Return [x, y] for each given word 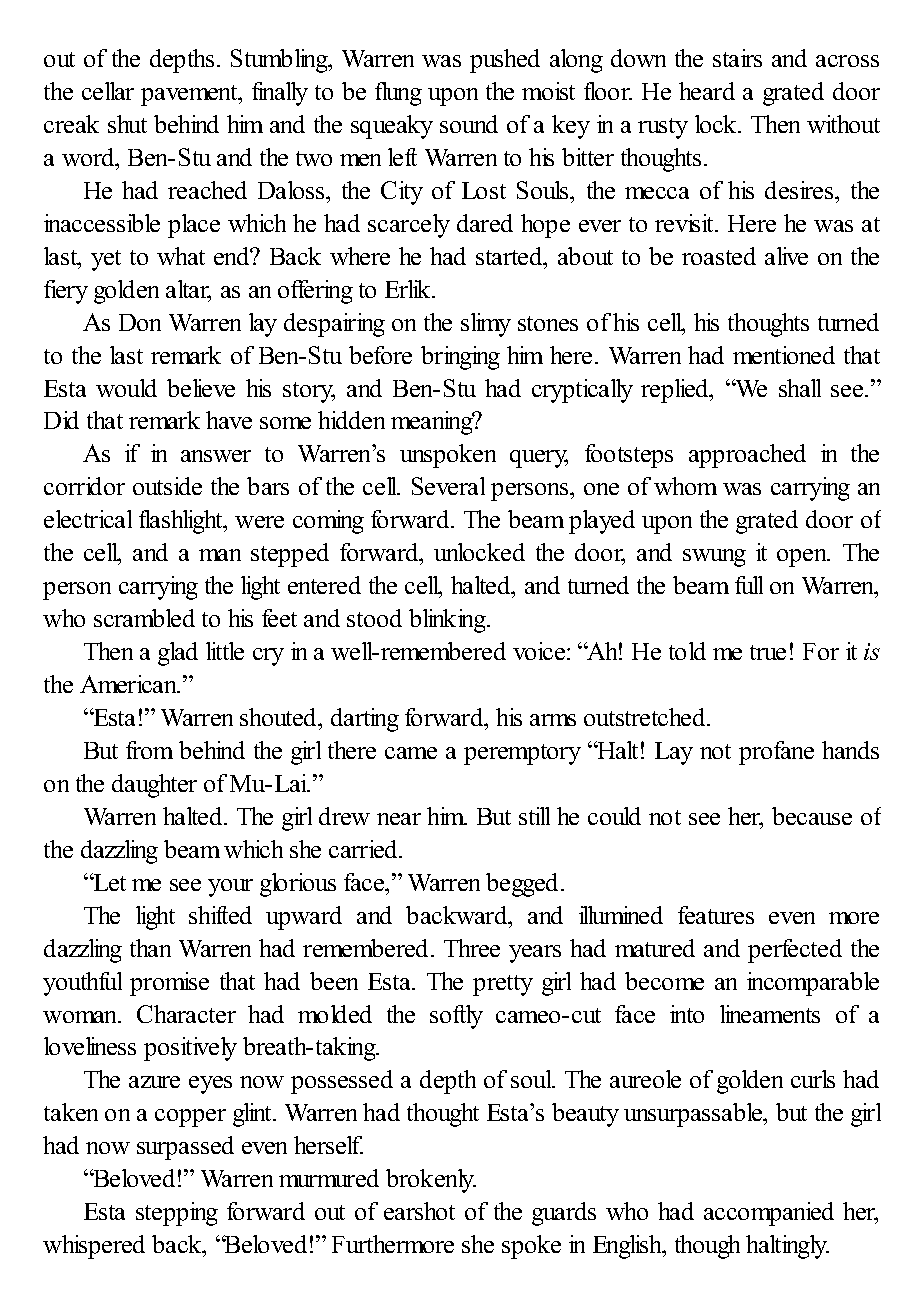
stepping [177, 1214]
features [716, 915]
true [768, 652]
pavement [190, 95]
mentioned [784, 355]
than [150, 948]
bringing [460, 358]
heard [707, 91]
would [126, 388]
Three [472, 948]
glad [178, 654]
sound [469, 124]
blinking [449, 621]
